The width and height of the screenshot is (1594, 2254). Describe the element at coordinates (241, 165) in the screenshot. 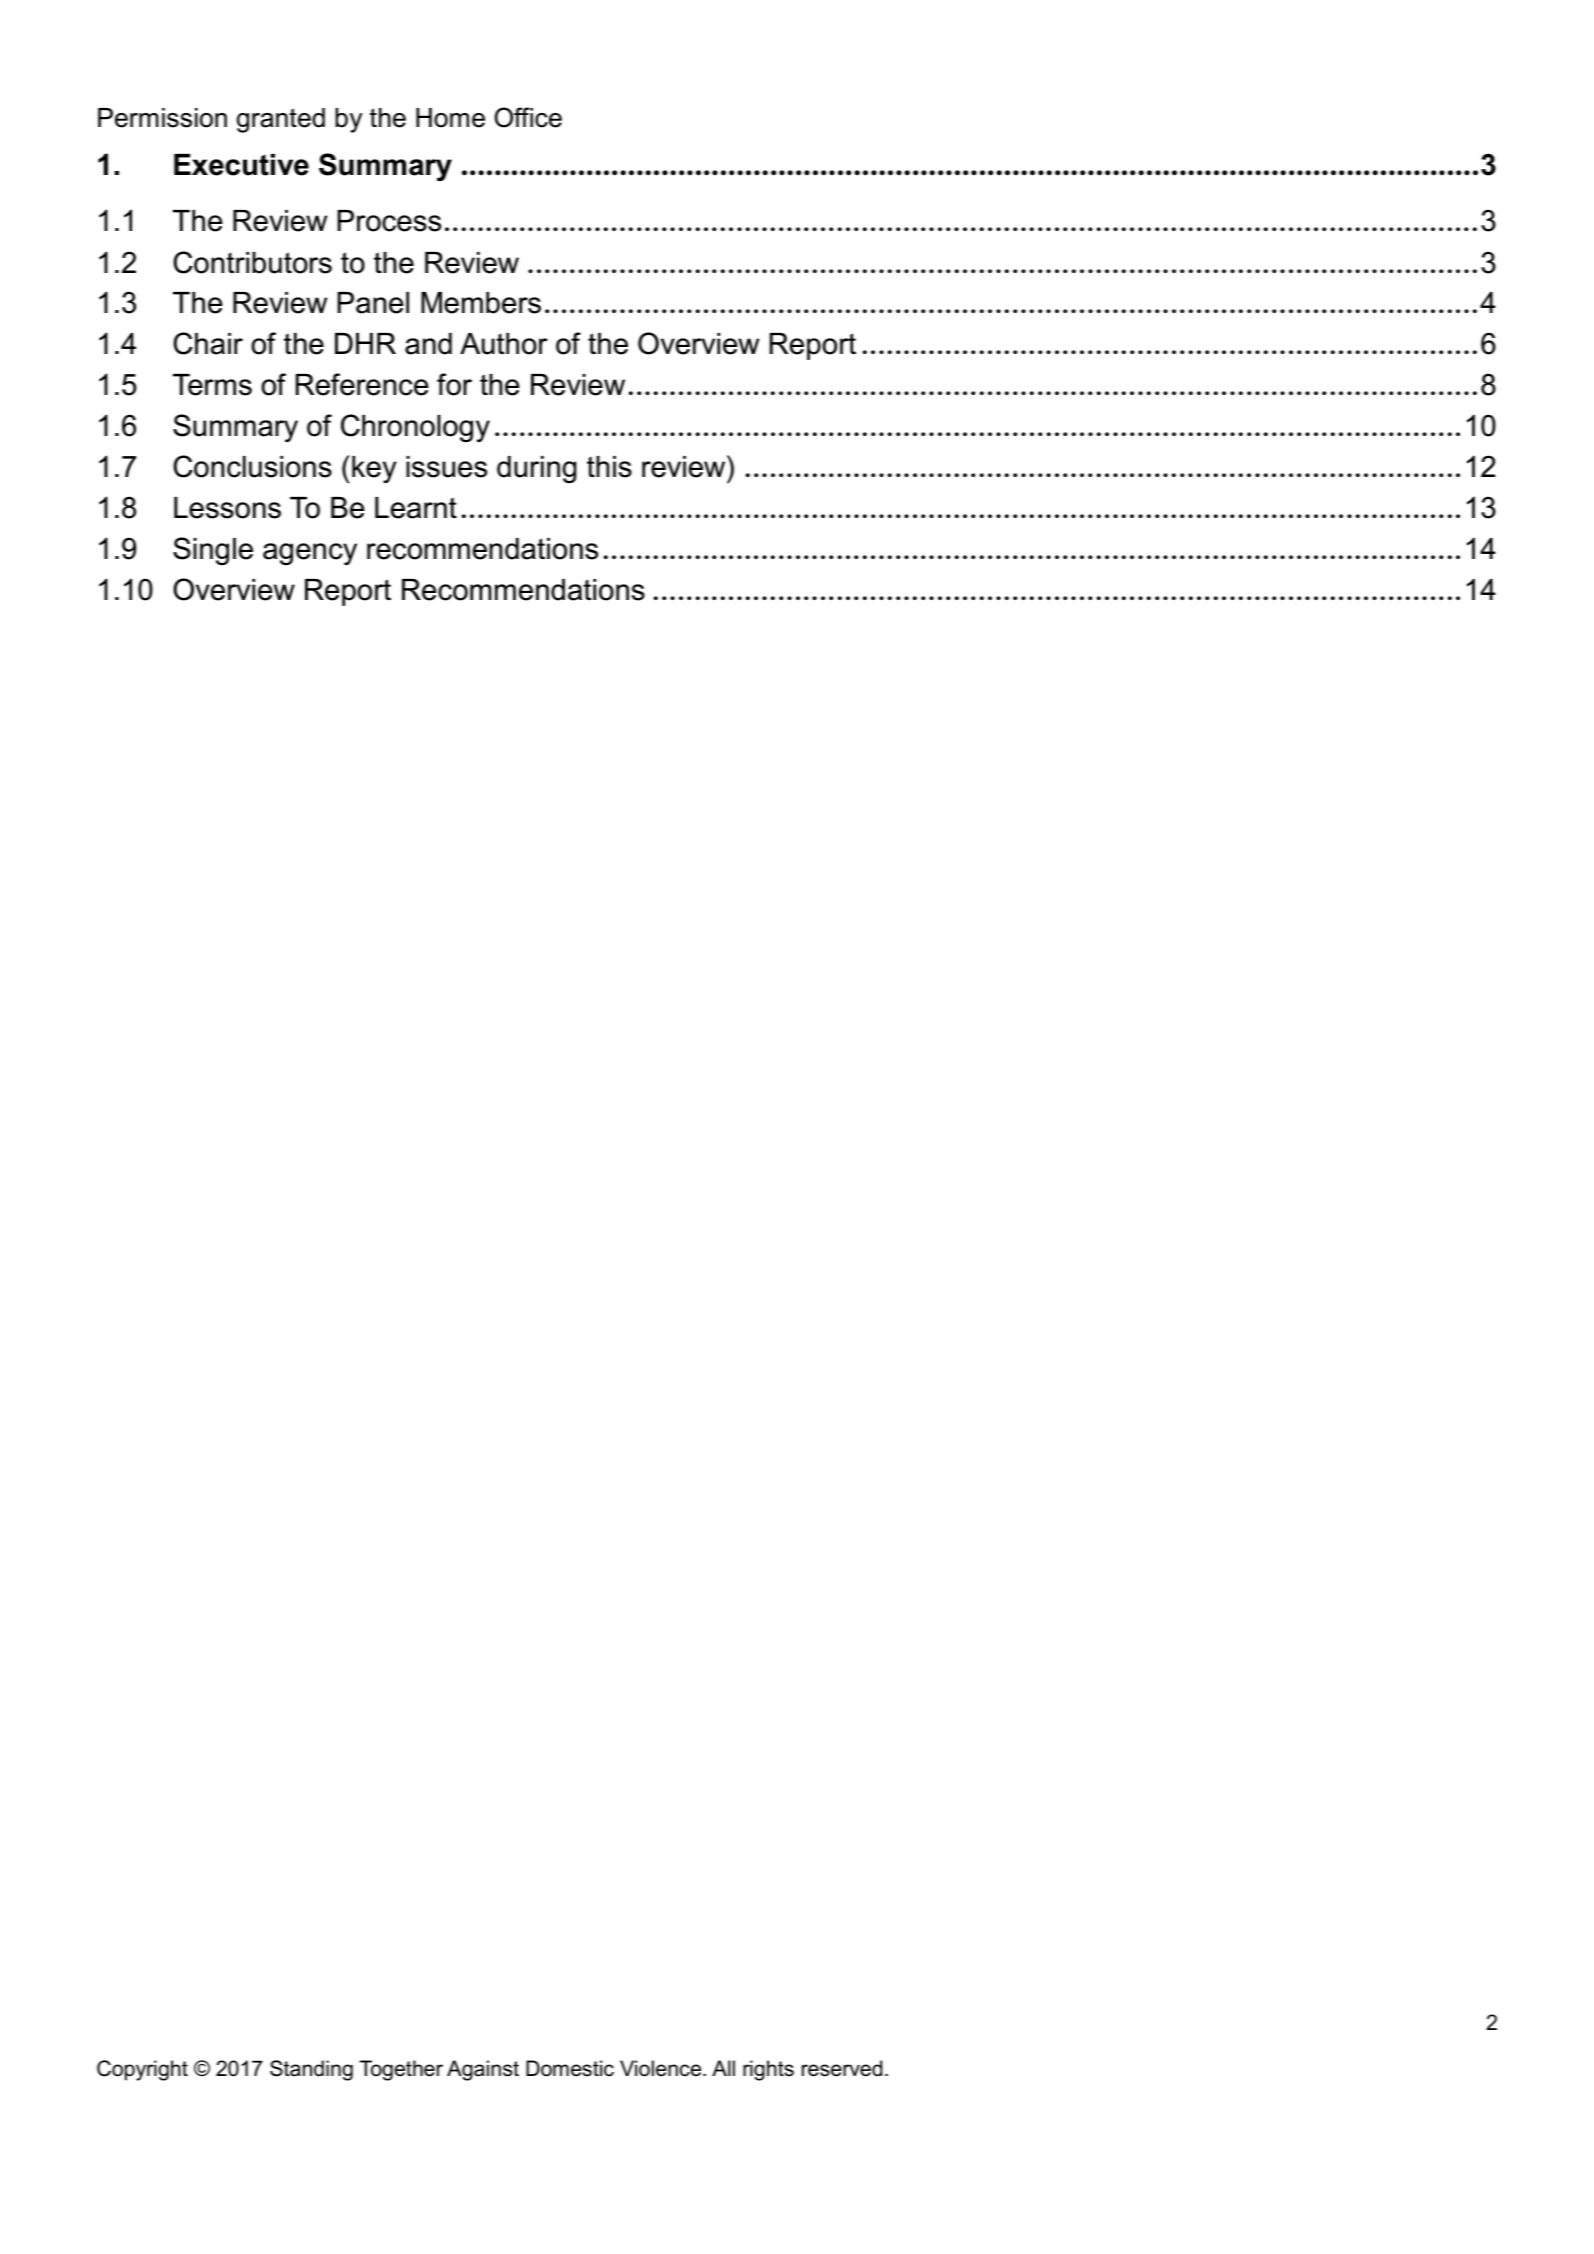

I see `Executive` at that location.
